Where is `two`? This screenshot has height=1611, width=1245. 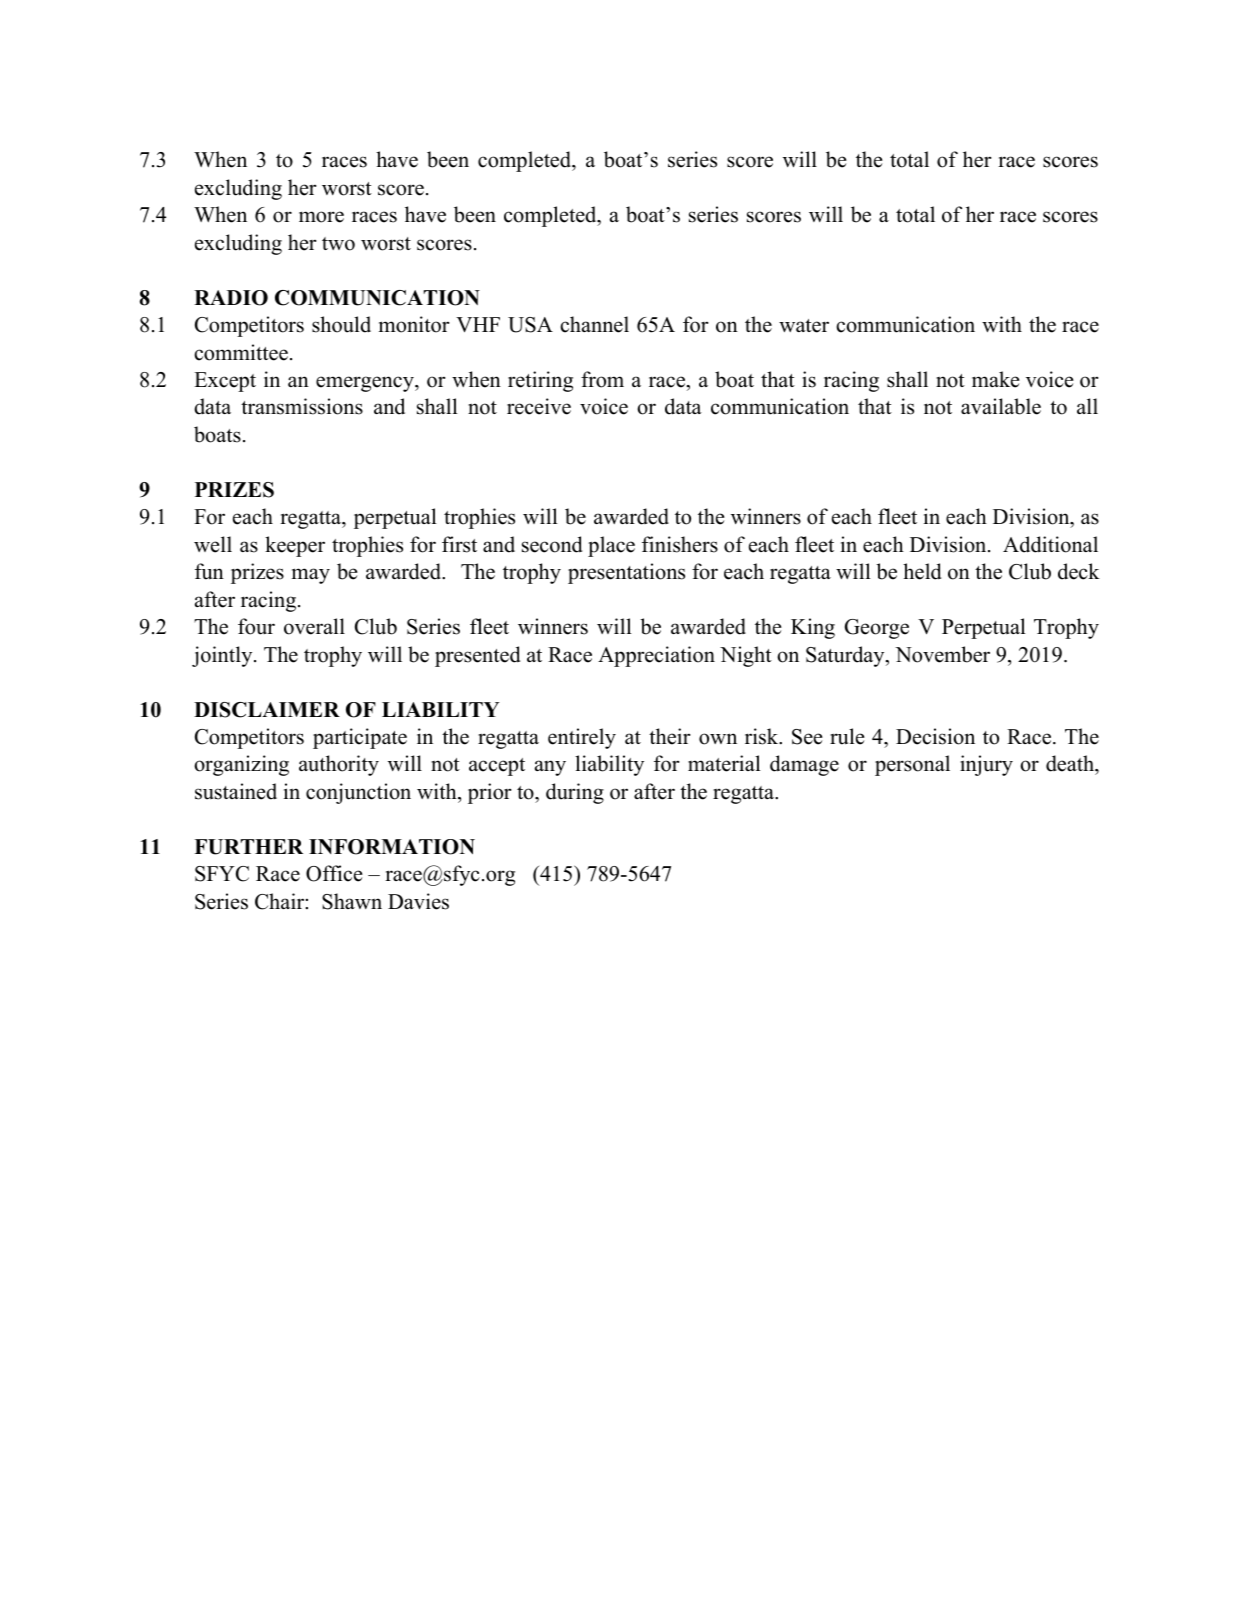
two is located at coordinates (338, 244).
